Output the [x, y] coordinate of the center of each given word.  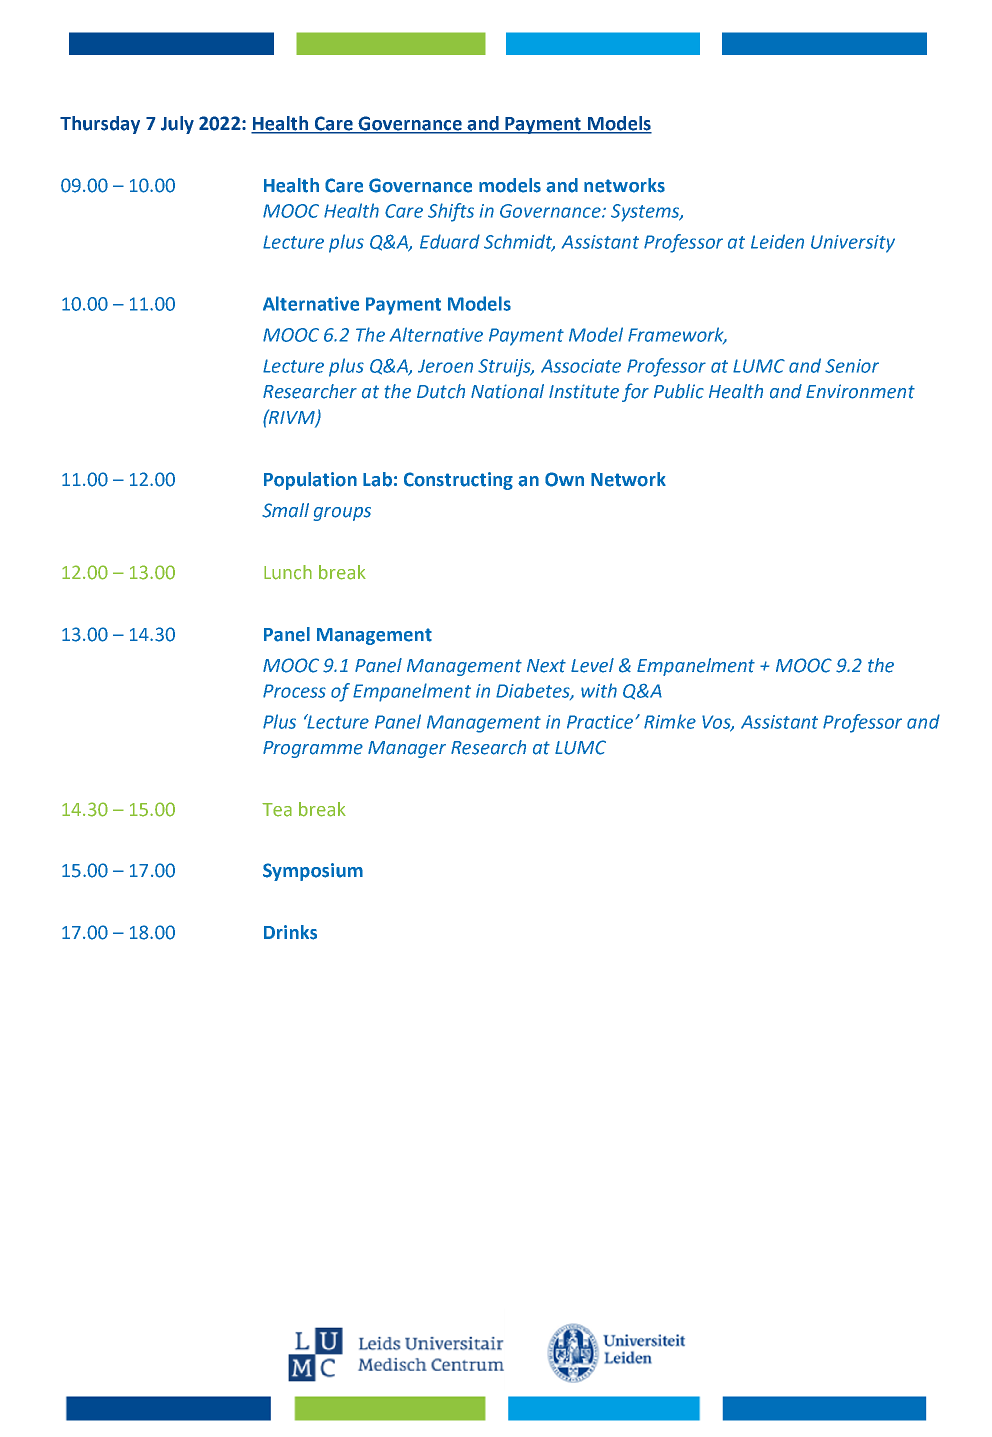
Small [285, 510]
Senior [852, 366]
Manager [407, 749]
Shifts [451, 212]
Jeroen [445, 366]
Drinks [290, 932]
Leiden [777, 241]
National [507, 391]
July [177, 125]
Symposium [313, 872]
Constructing [458, 481]
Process [294, 691]
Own [564, 479]
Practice [600, 722]
